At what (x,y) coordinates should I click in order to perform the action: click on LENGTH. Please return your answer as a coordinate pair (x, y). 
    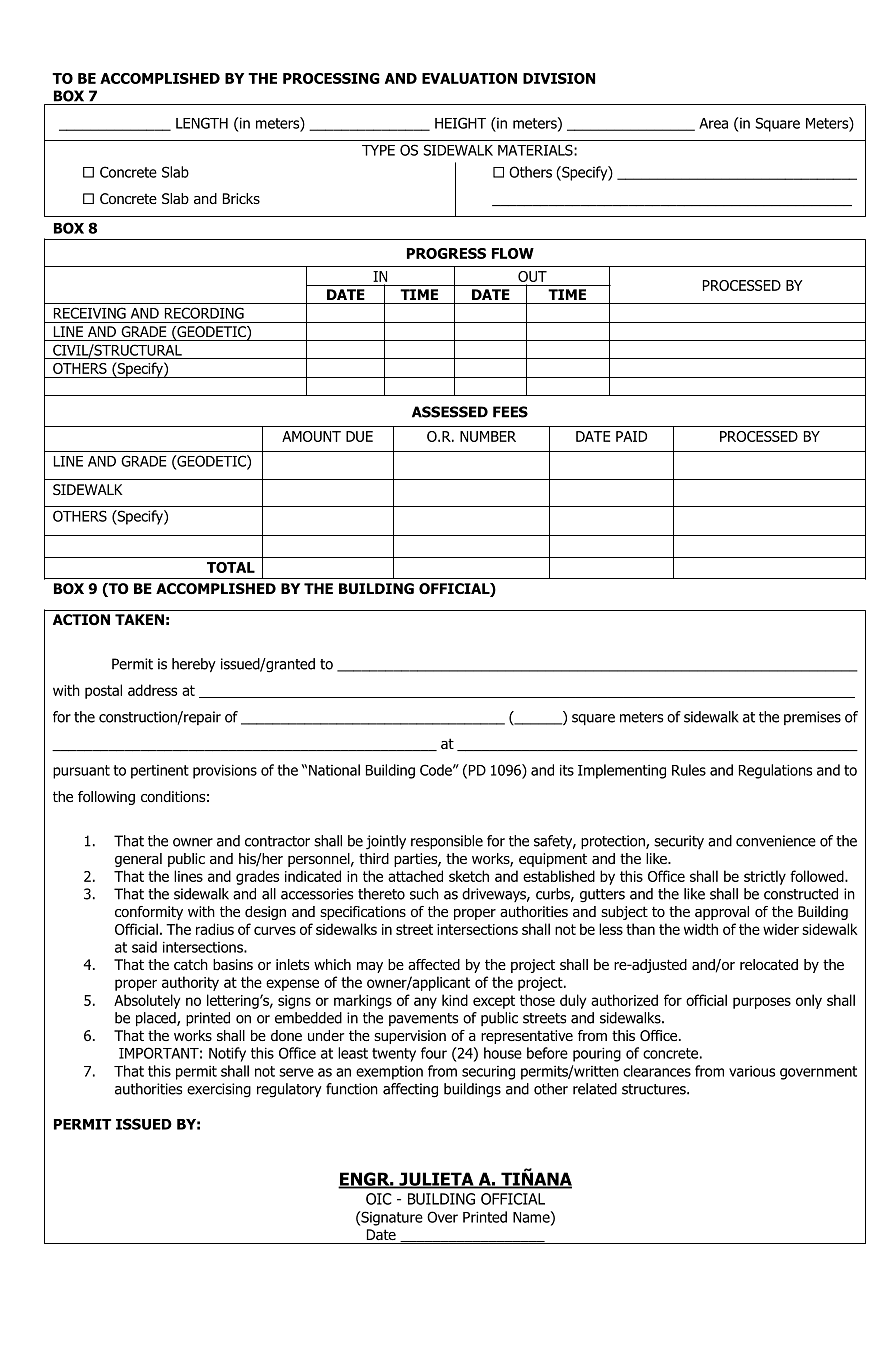
    Looking at the image, I should click on (202, 123).
